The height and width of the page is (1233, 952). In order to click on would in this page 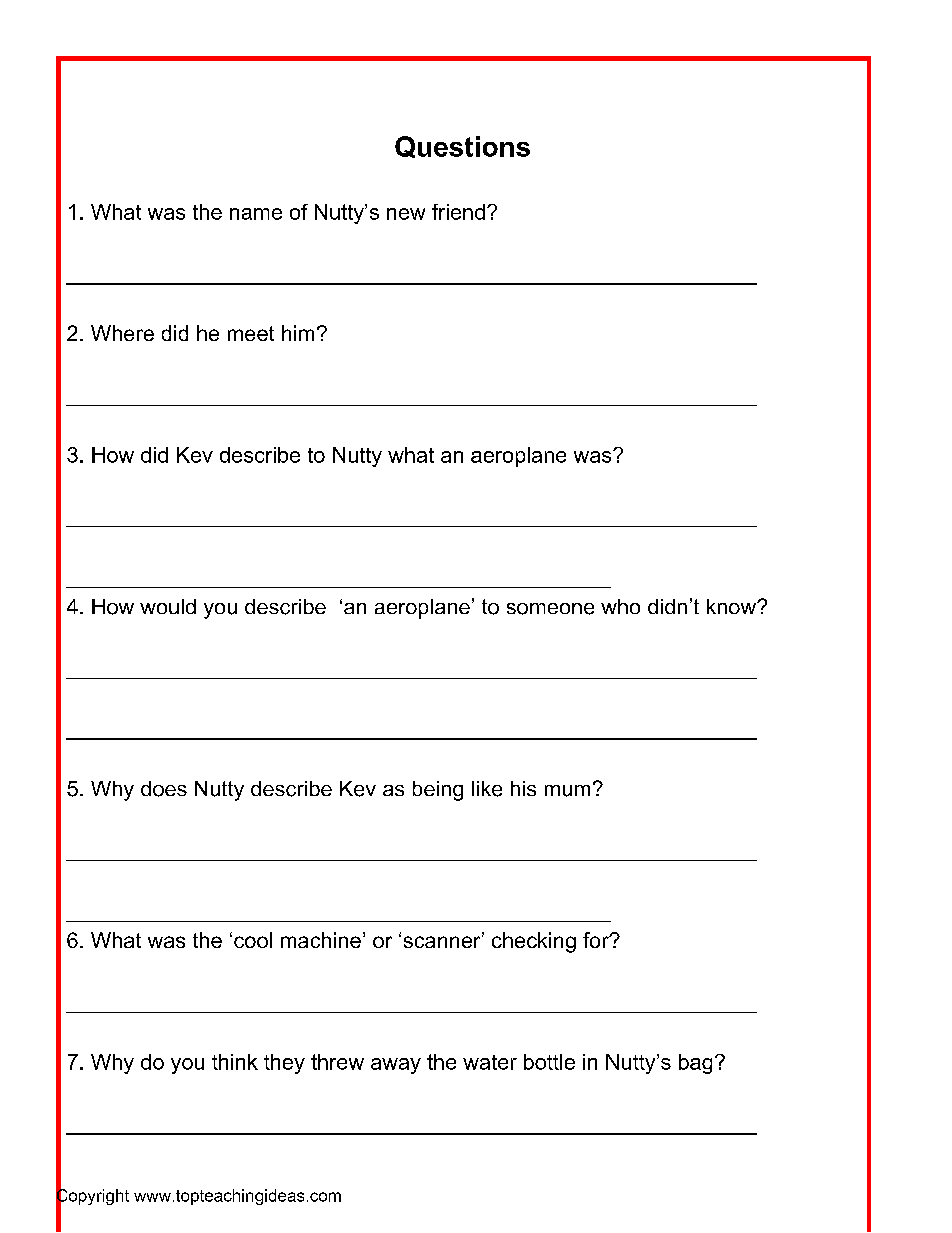, I will do `click(168, 606)`.
